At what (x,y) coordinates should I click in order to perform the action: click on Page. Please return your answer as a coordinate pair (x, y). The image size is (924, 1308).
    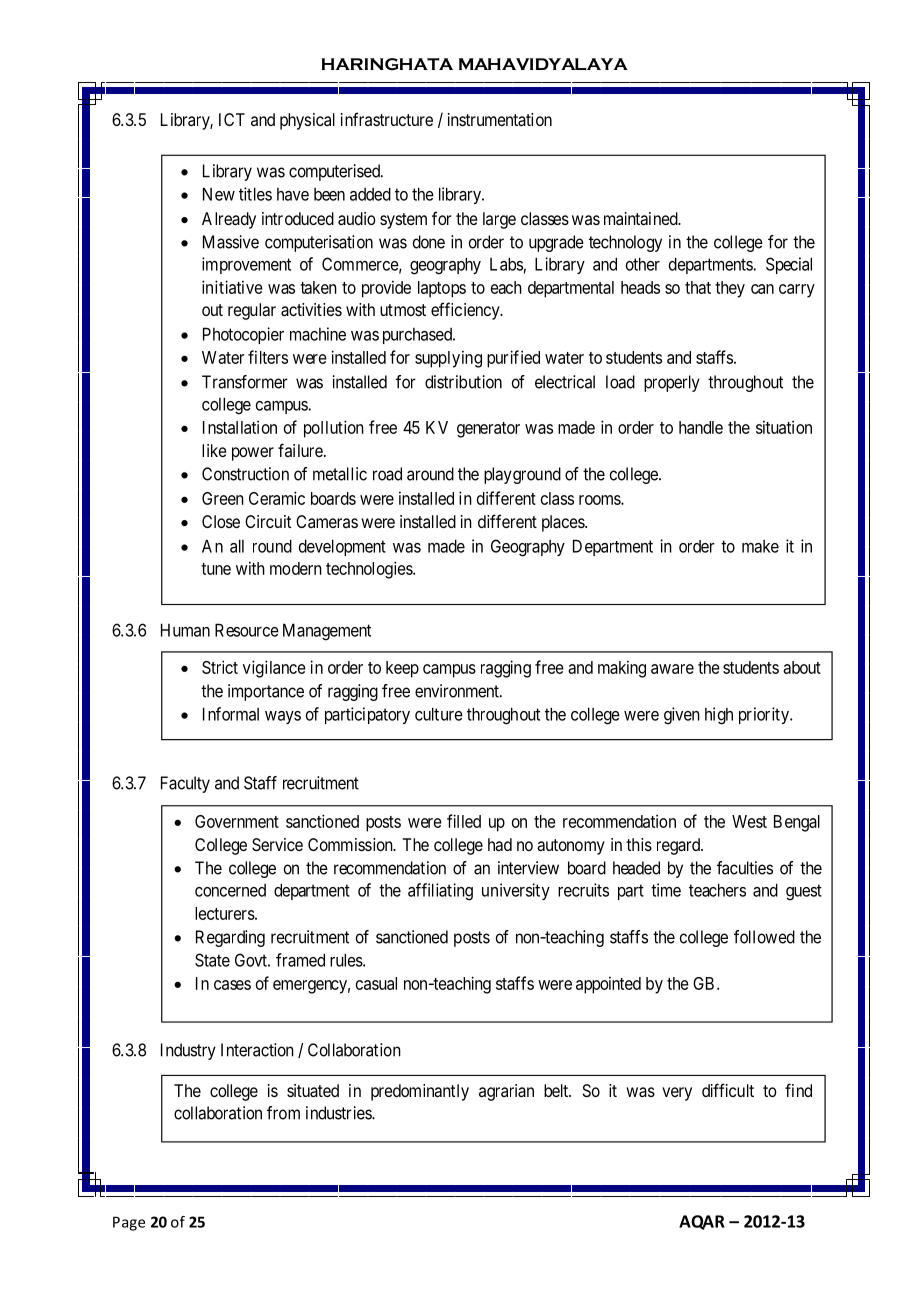
    Looking at the image, I should click on (129, 1223).
